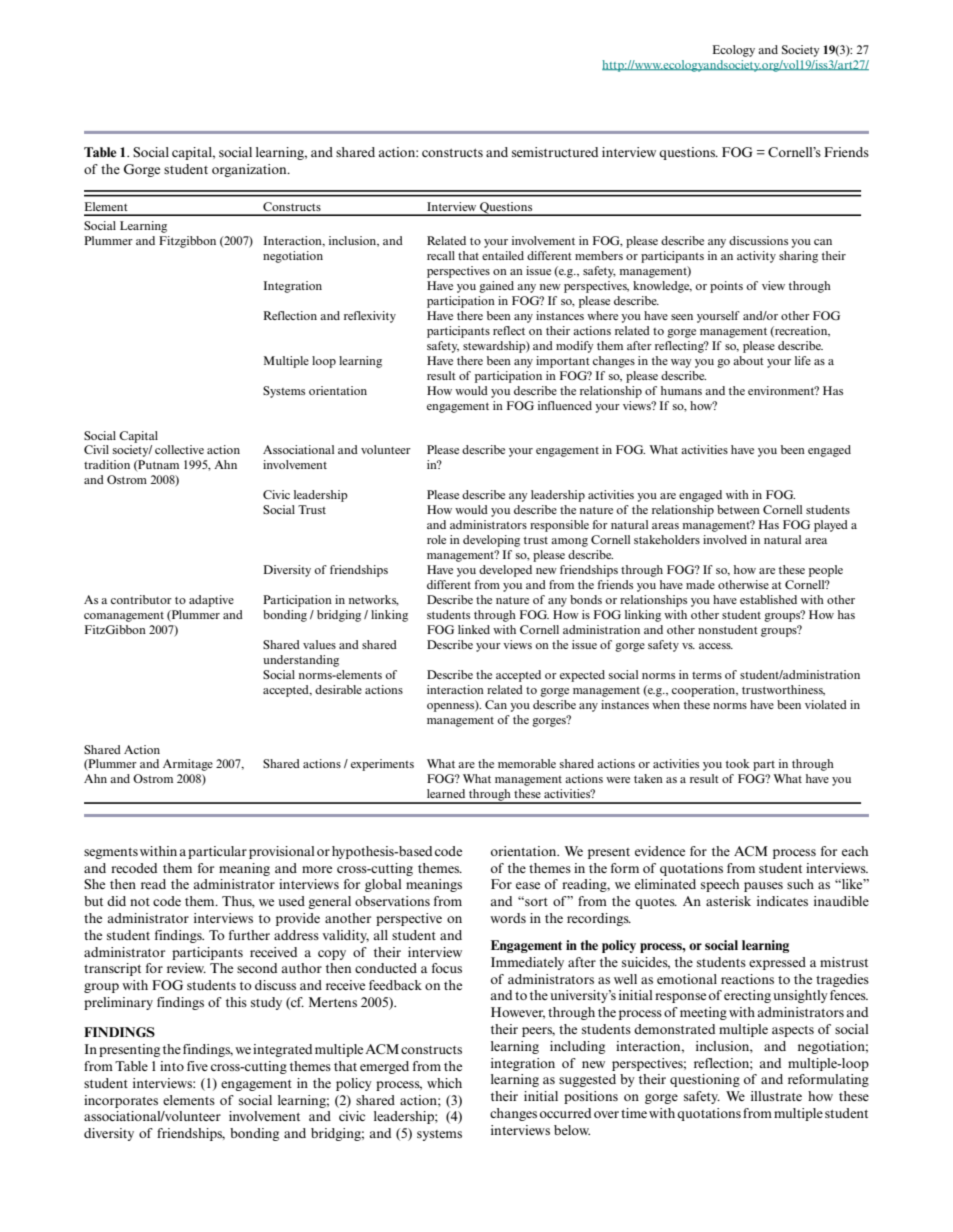 The image size is (953, 1232). I want to click on entailed, so click(503, 255).
